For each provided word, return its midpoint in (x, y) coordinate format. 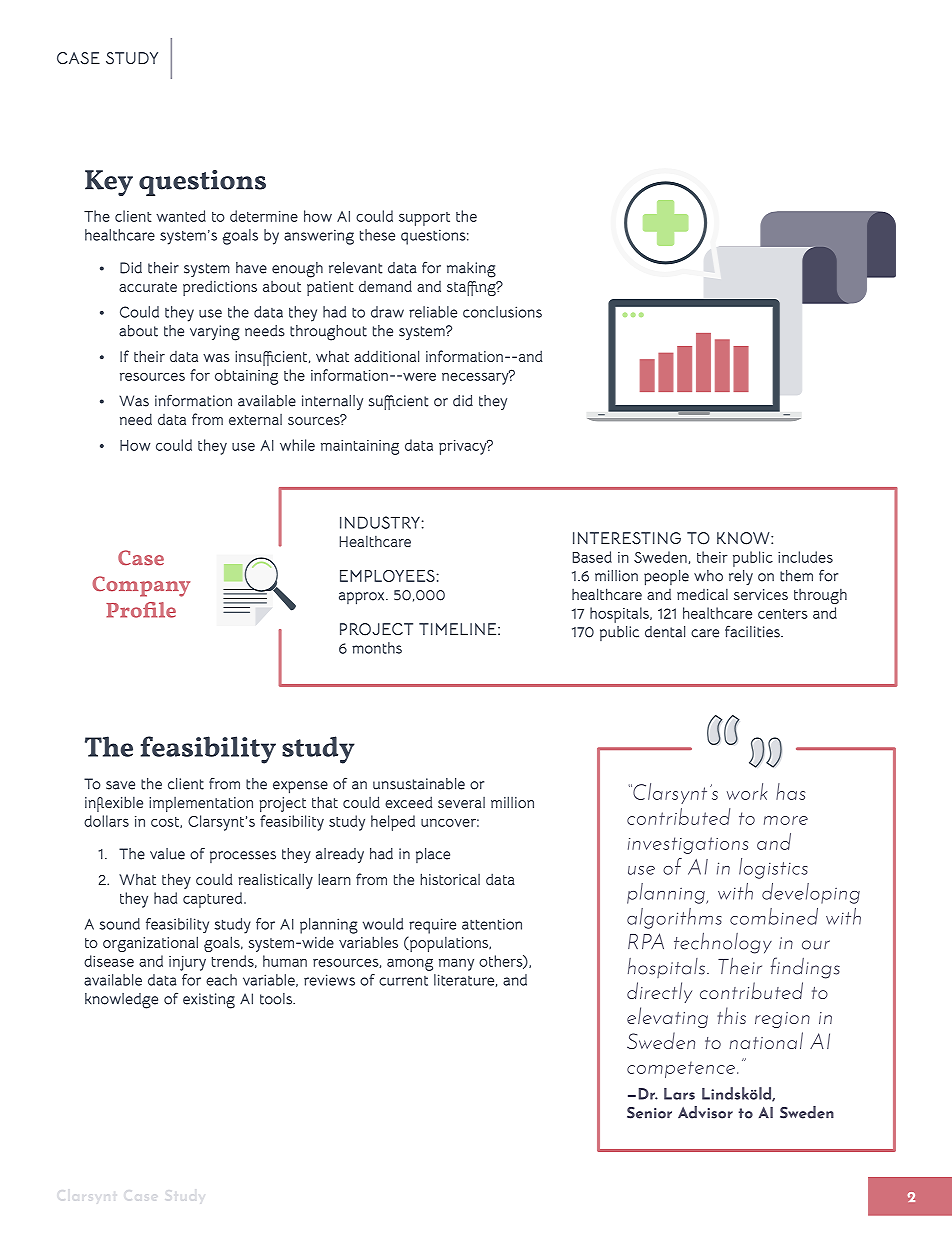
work (747, 791)
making (471, 270)
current (403, 981)
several (461, 802)
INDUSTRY (380, 522)
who (708, 576)
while (297, 445)
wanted (181, 216)
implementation (201, 804)
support (424, 219)
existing (209, 1001)
